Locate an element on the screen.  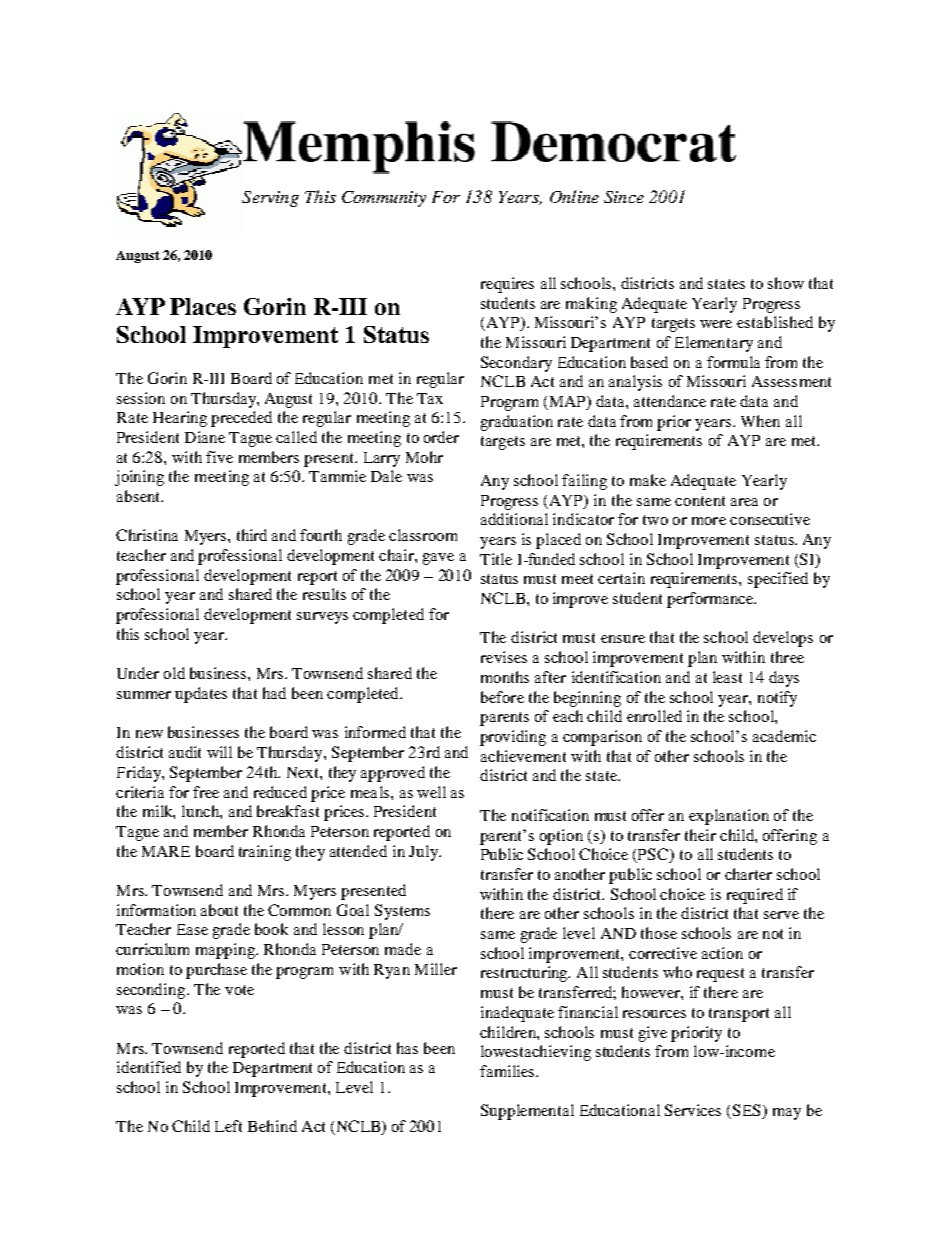
their is located at coordinates (700, 835).
